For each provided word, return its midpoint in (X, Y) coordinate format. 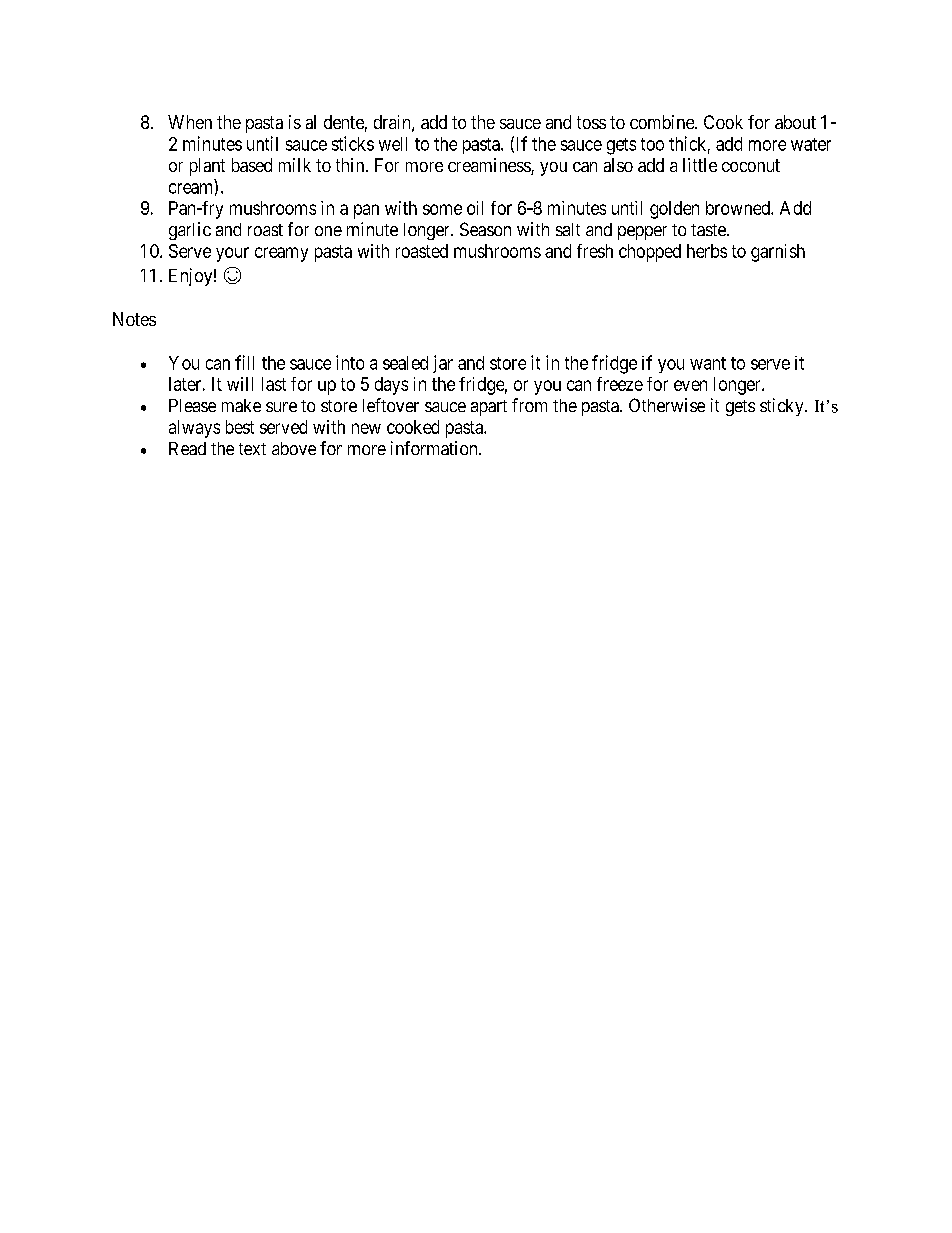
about (795, 122)
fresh (595, 251)
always (194, 429)
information (435, 448)
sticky (783, 407)
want (708, 363)
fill (244, 362)
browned (739, 208)
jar (443, 364)
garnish (778, 253)
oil (475, 208)
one (328, 231)
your (232, 254)
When (190, 122)
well (393, 144)
